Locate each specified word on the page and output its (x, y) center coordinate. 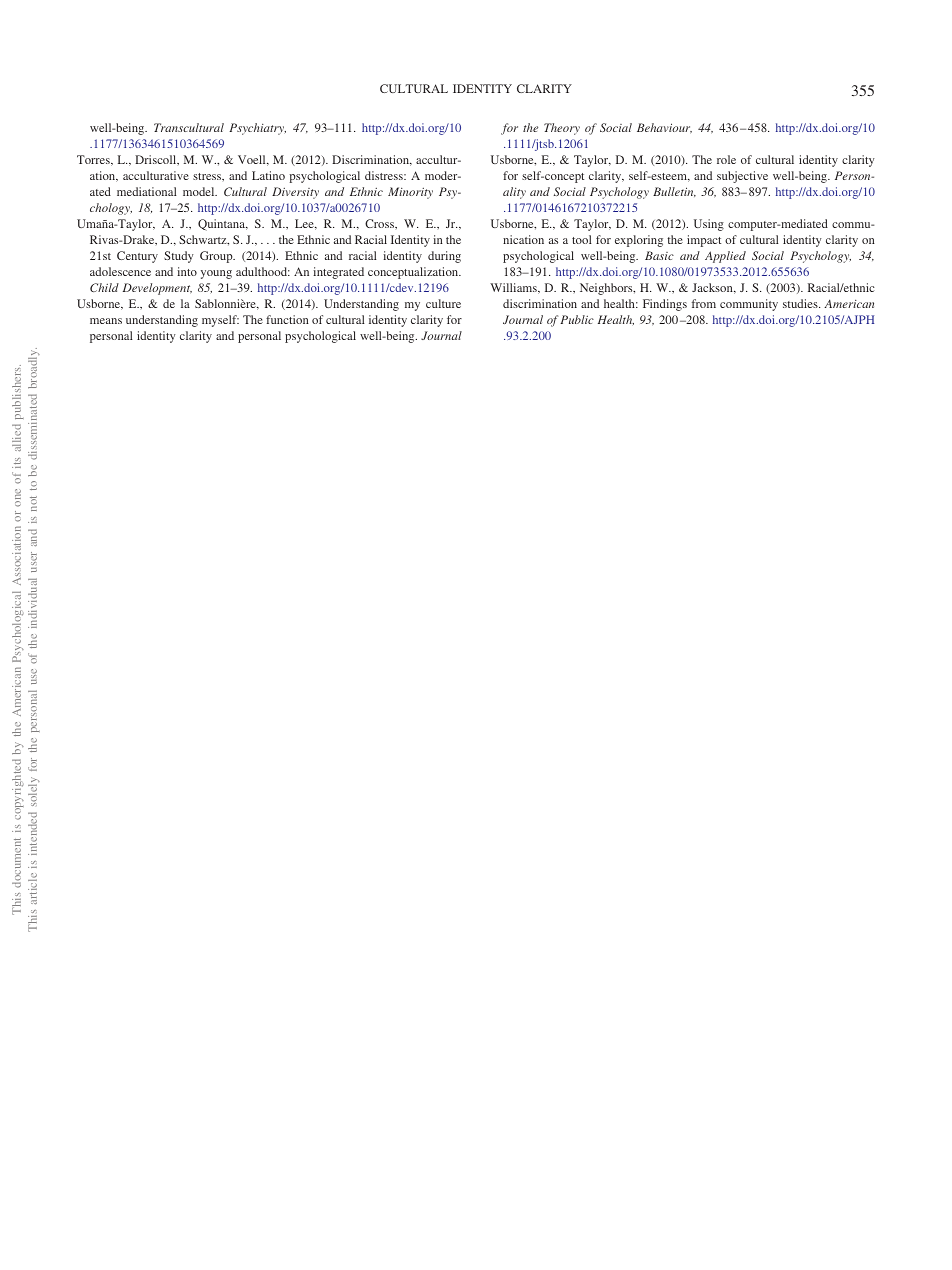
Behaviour (664, 128)
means (106, 321)
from (704, 303)
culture (443, 303)
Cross (381, 224)
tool (582, 239)
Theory (562, 129)
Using (709, 225)
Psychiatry (257, 129)
